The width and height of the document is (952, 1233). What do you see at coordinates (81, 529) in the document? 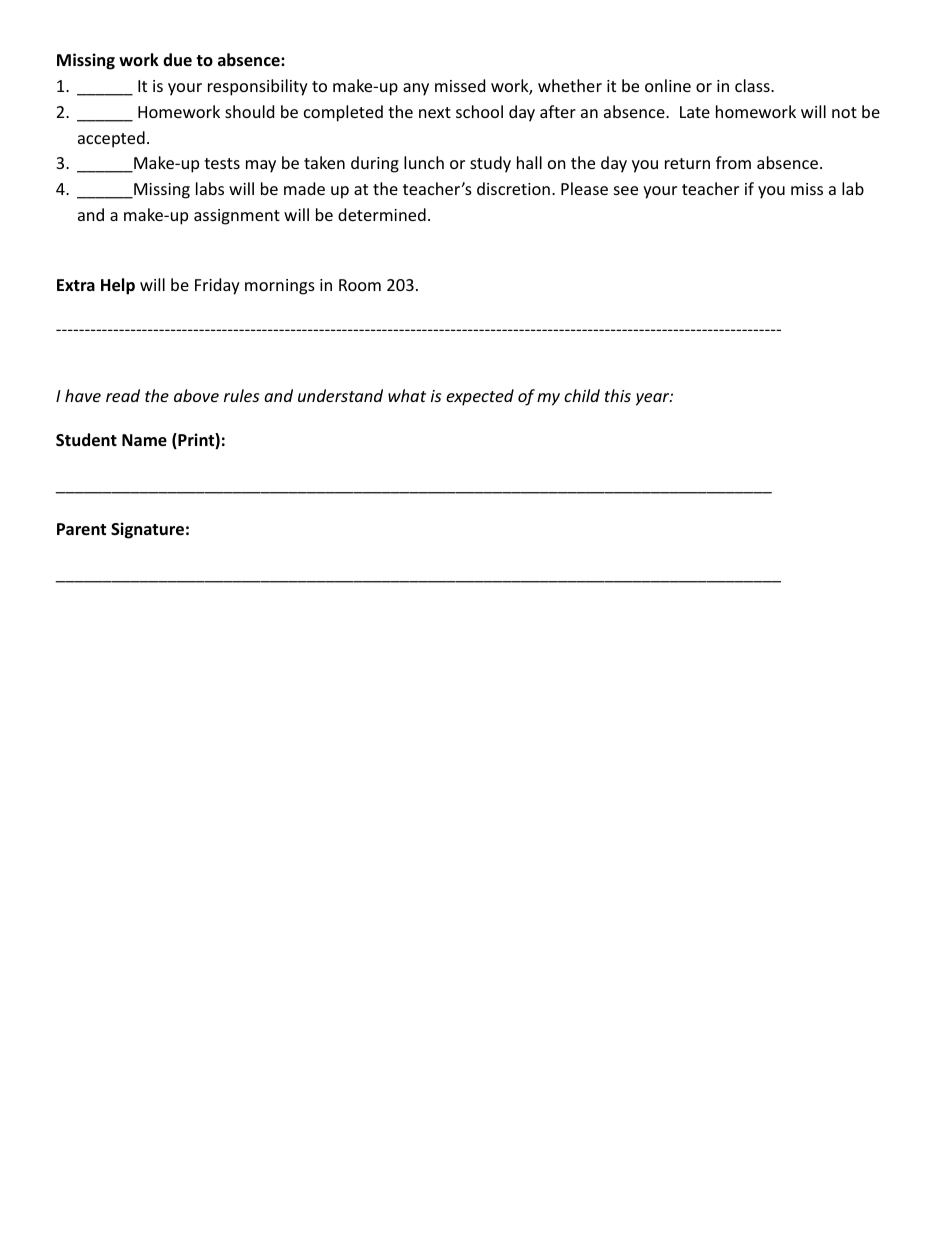
I see `Parent` at bounding box center [81, 529].
